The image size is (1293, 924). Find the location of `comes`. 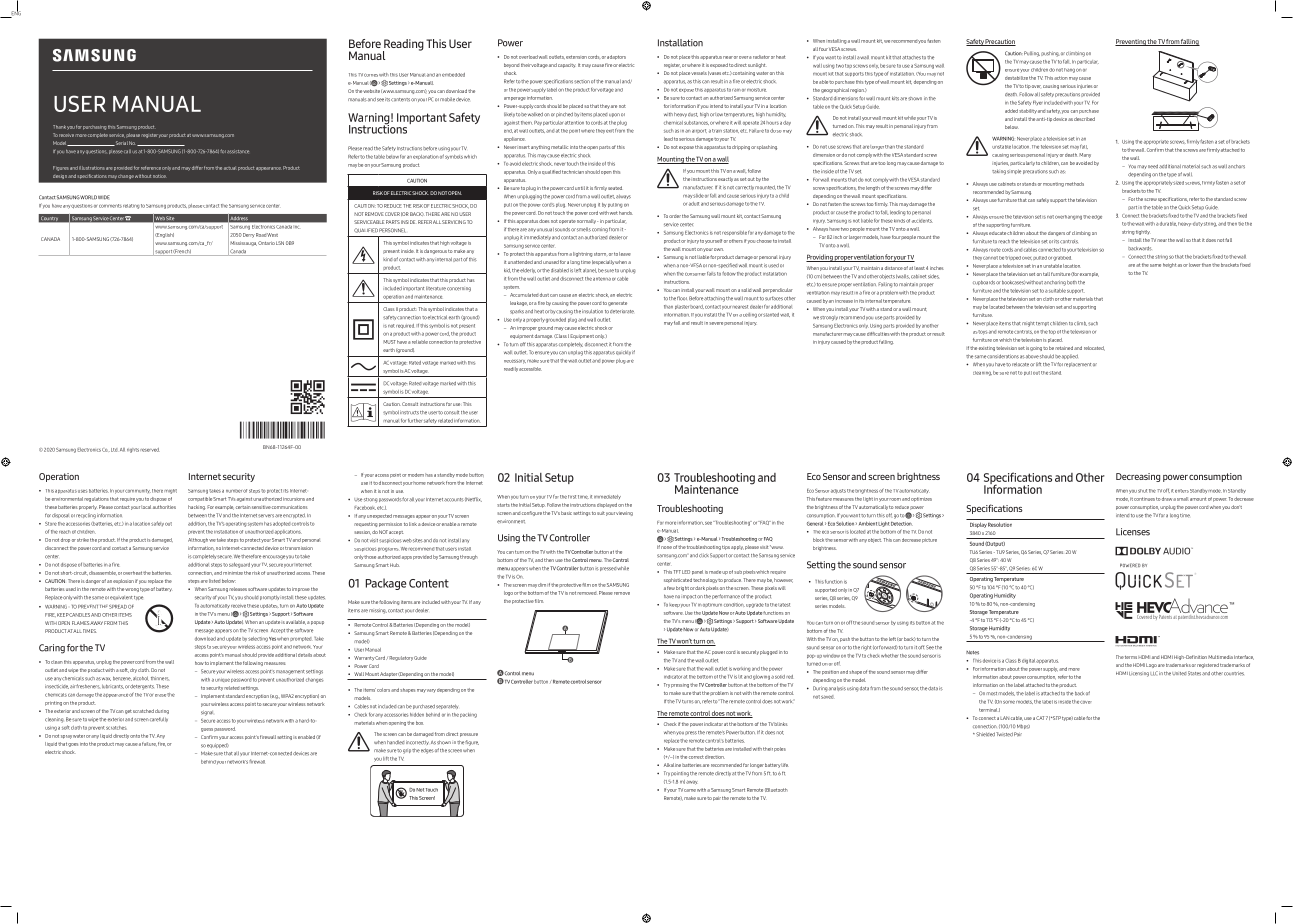

comes is located at coordinates (371, 75).
